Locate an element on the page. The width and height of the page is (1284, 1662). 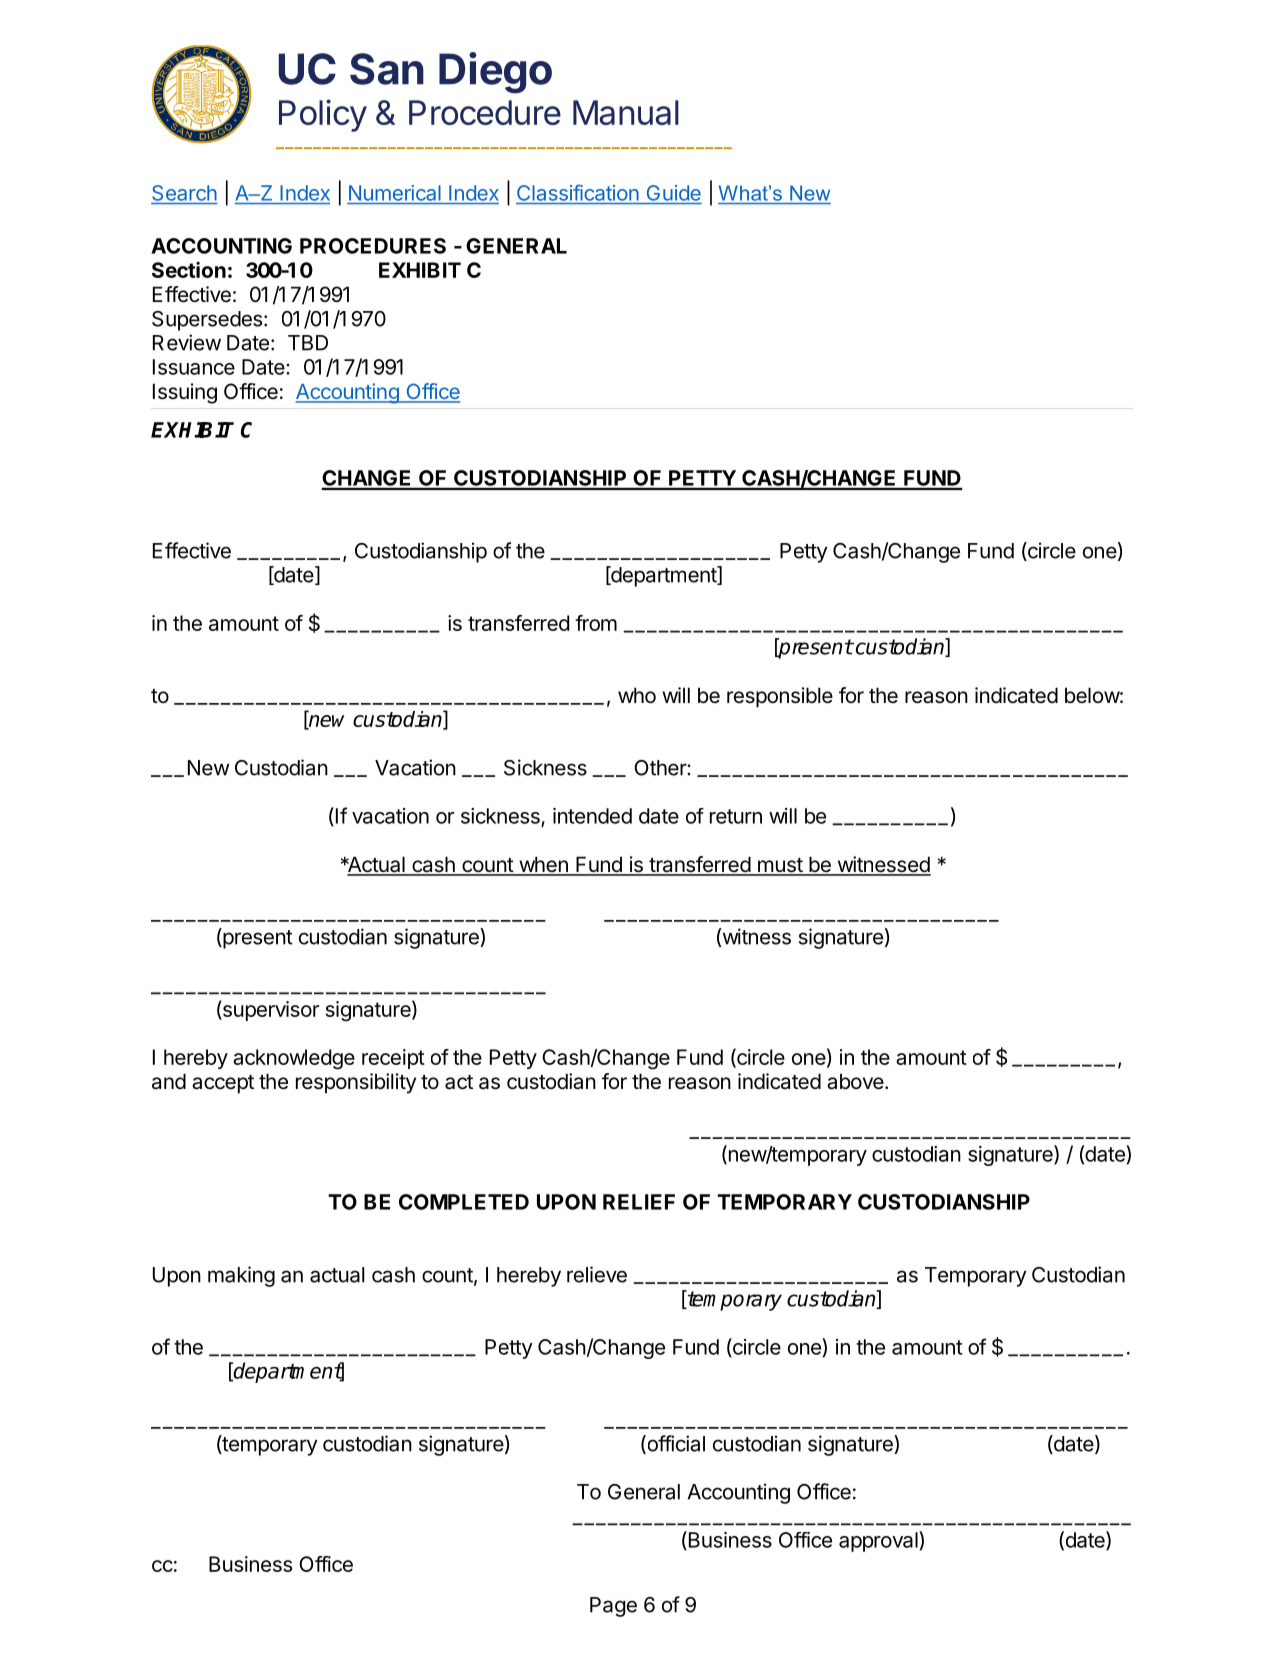
acknowledge is located at coordinates (294, 1059).
